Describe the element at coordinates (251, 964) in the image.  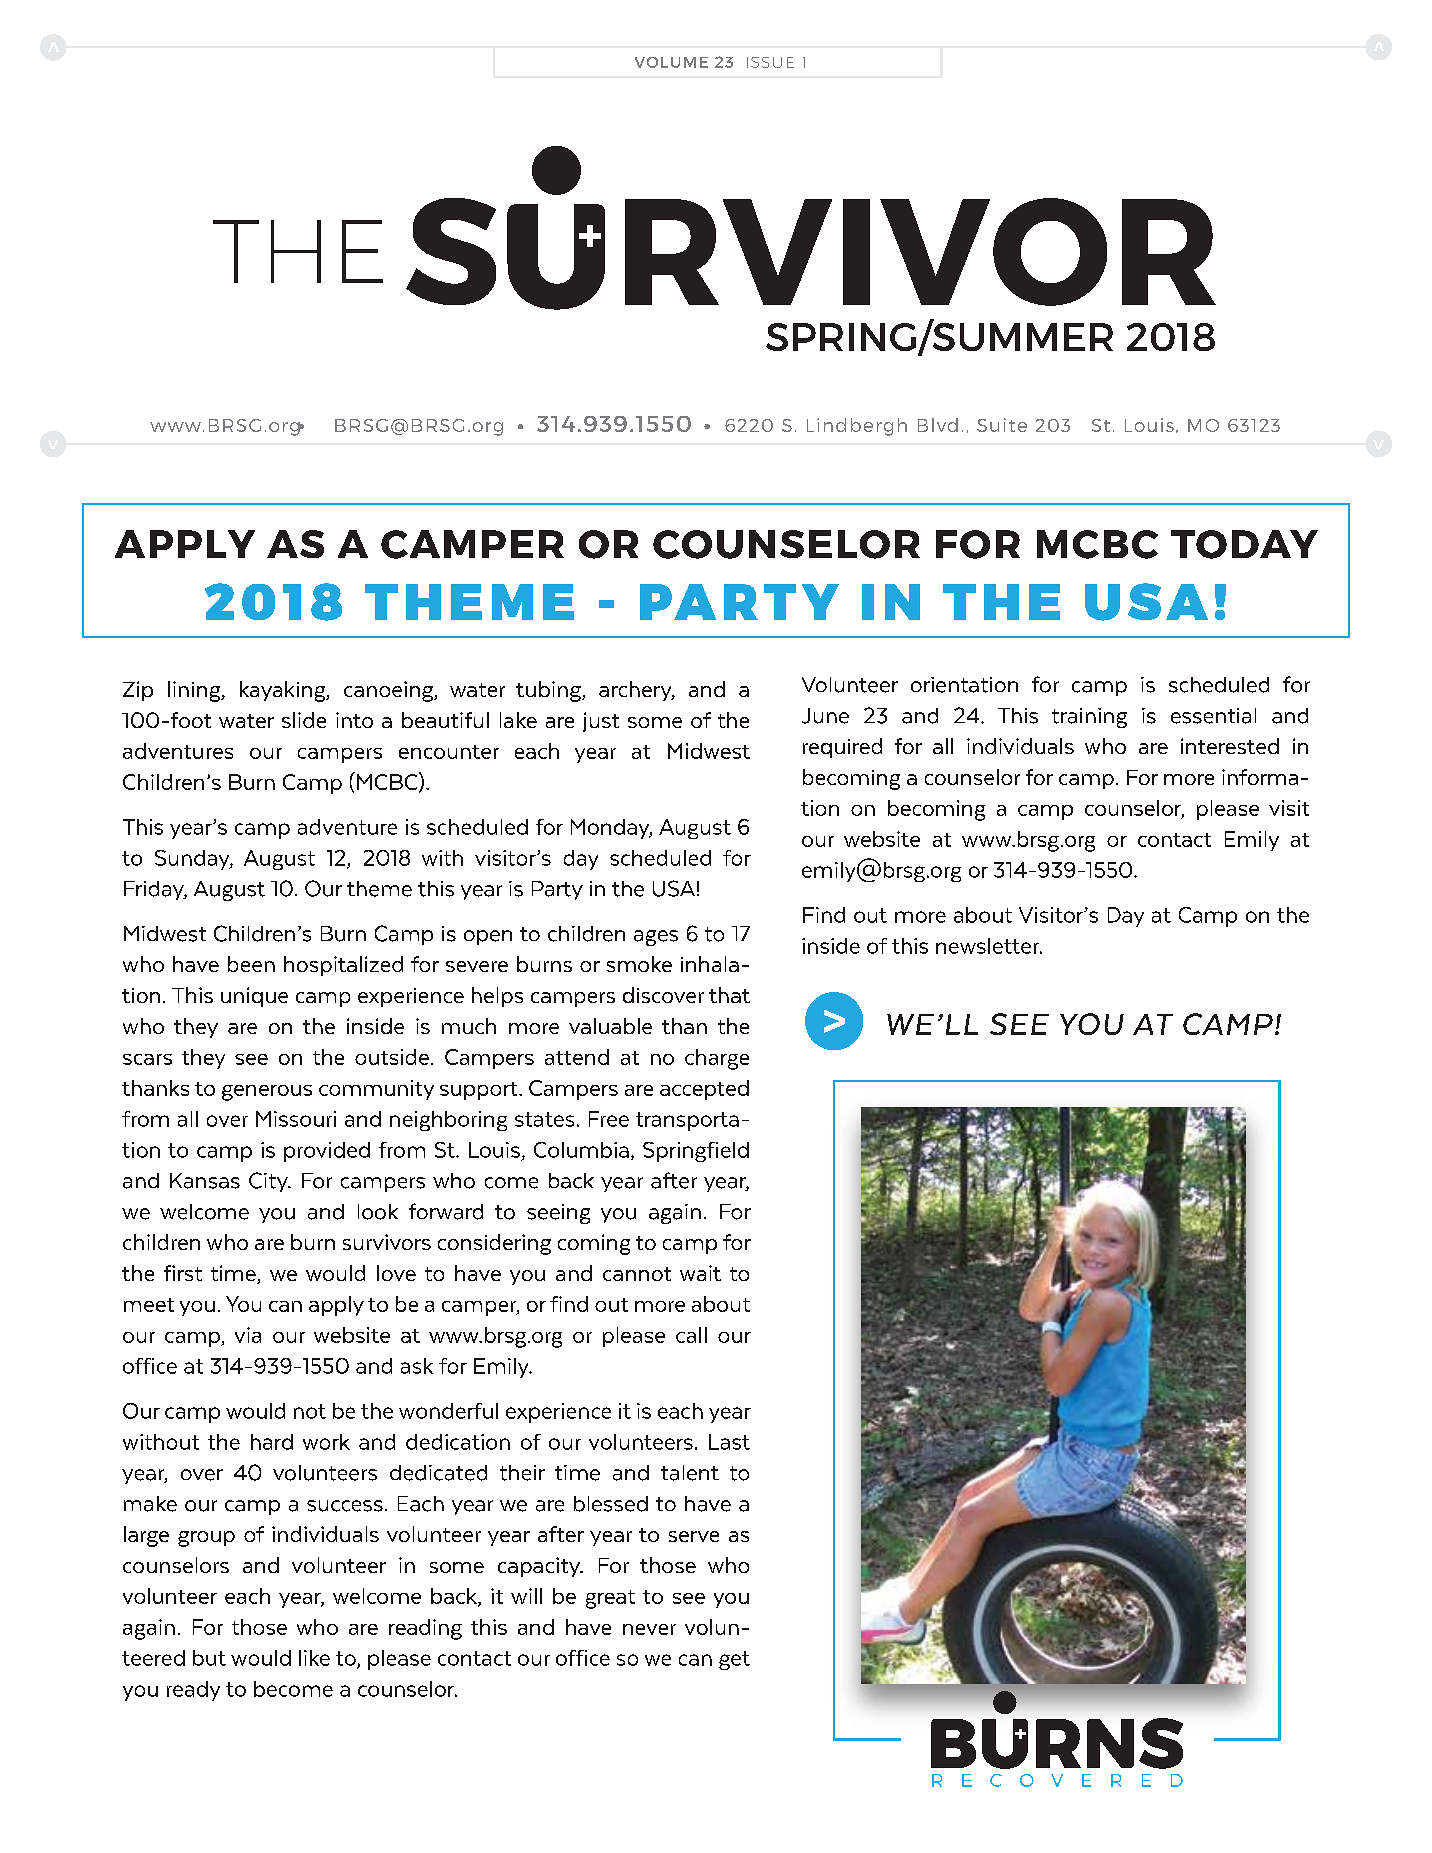
I see `been` at that location.
